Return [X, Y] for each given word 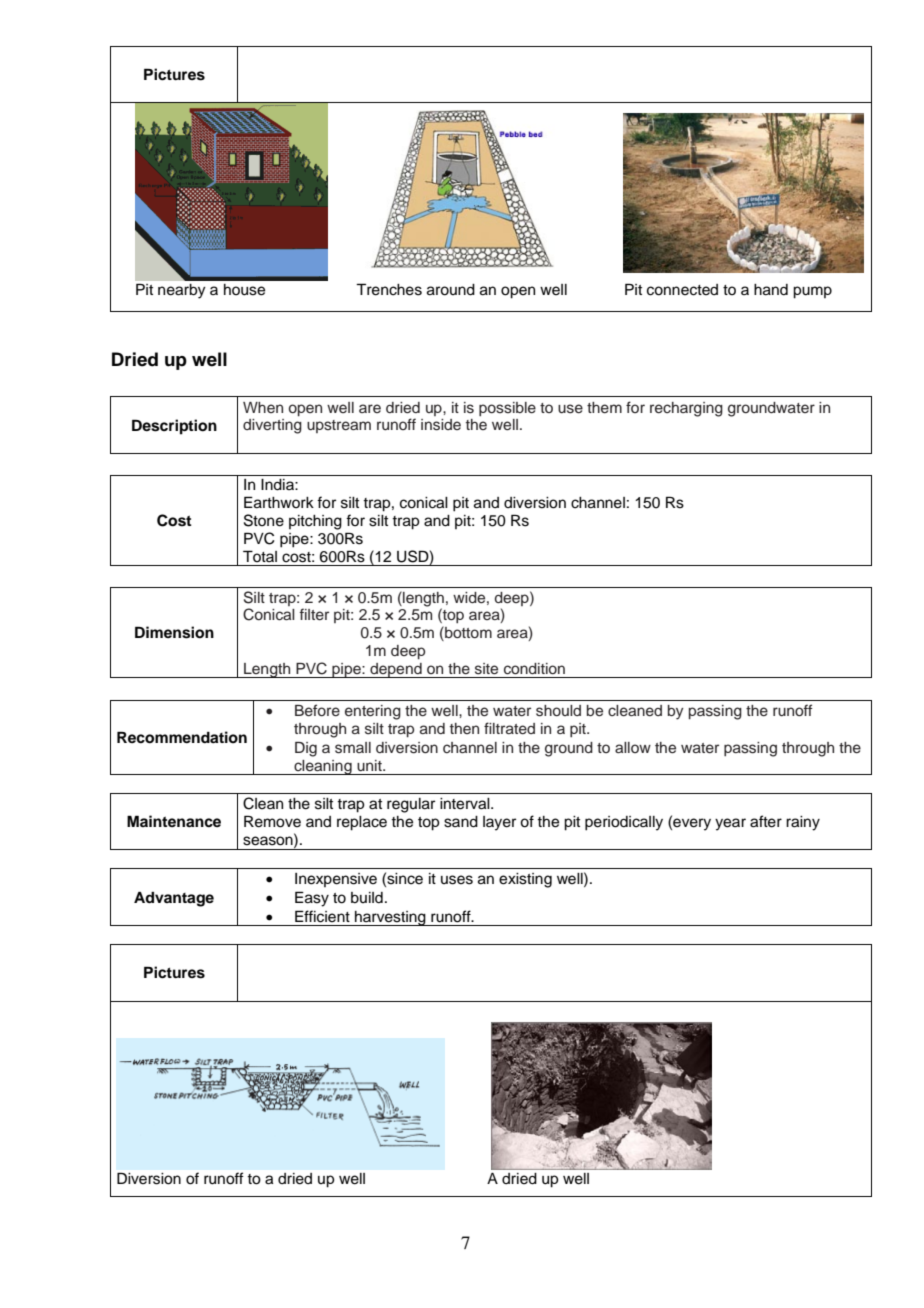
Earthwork [279, 502]
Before [317, 710]
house [244, 290]
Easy [312, 899]
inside [441, 425]
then [464, 728]
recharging [686, 409]
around [451, 290]
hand [771, 290]
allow [633, 747]
